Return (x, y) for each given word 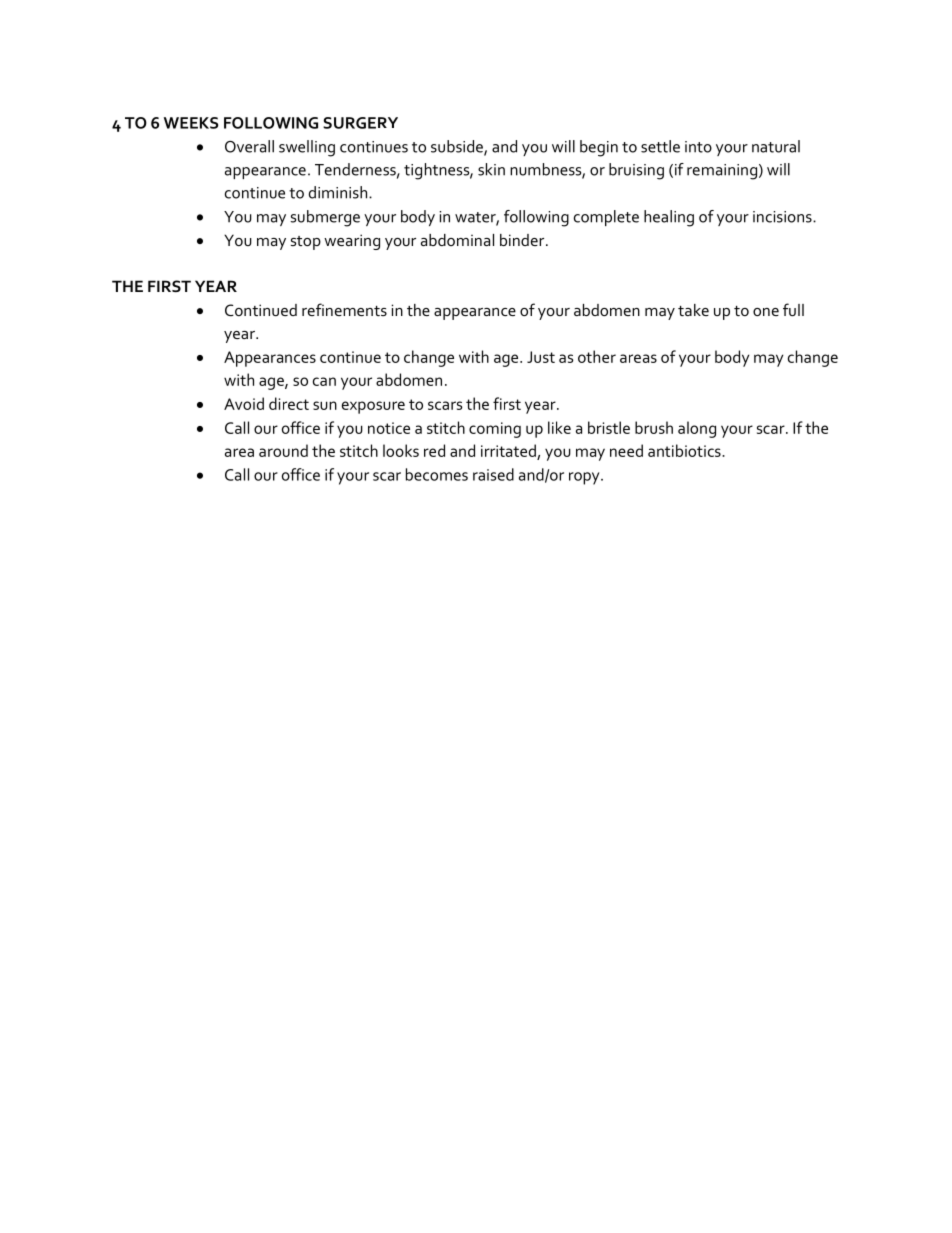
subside (458, 147)
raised (493, 474)
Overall (249, 146)
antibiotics (685, 450)
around (283, 450)
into (698, 147)
